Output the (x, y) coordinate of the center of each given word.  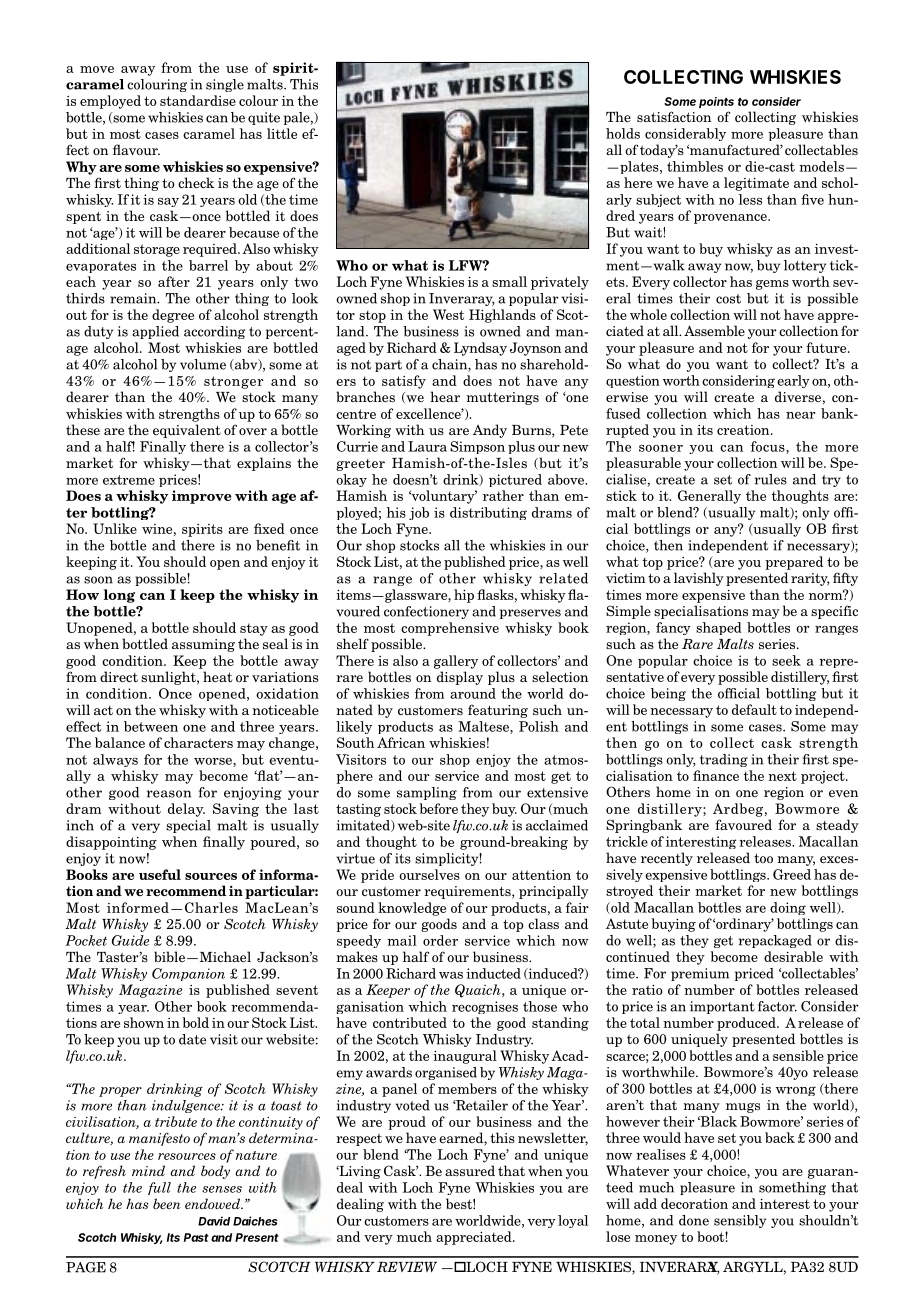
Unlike (115, 528)
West (448, 314)
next (782, 776)
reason (169, 794)
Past (196, 1237)
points (716, 102)
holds (623, 133)
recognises (485, 1007)
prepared (794, 563)
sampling (427, 793)
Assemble (714, 330)
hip (464, 596)
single (225, 85)
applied (155, 332)
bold (196, 1022)
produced (747, 1024)
